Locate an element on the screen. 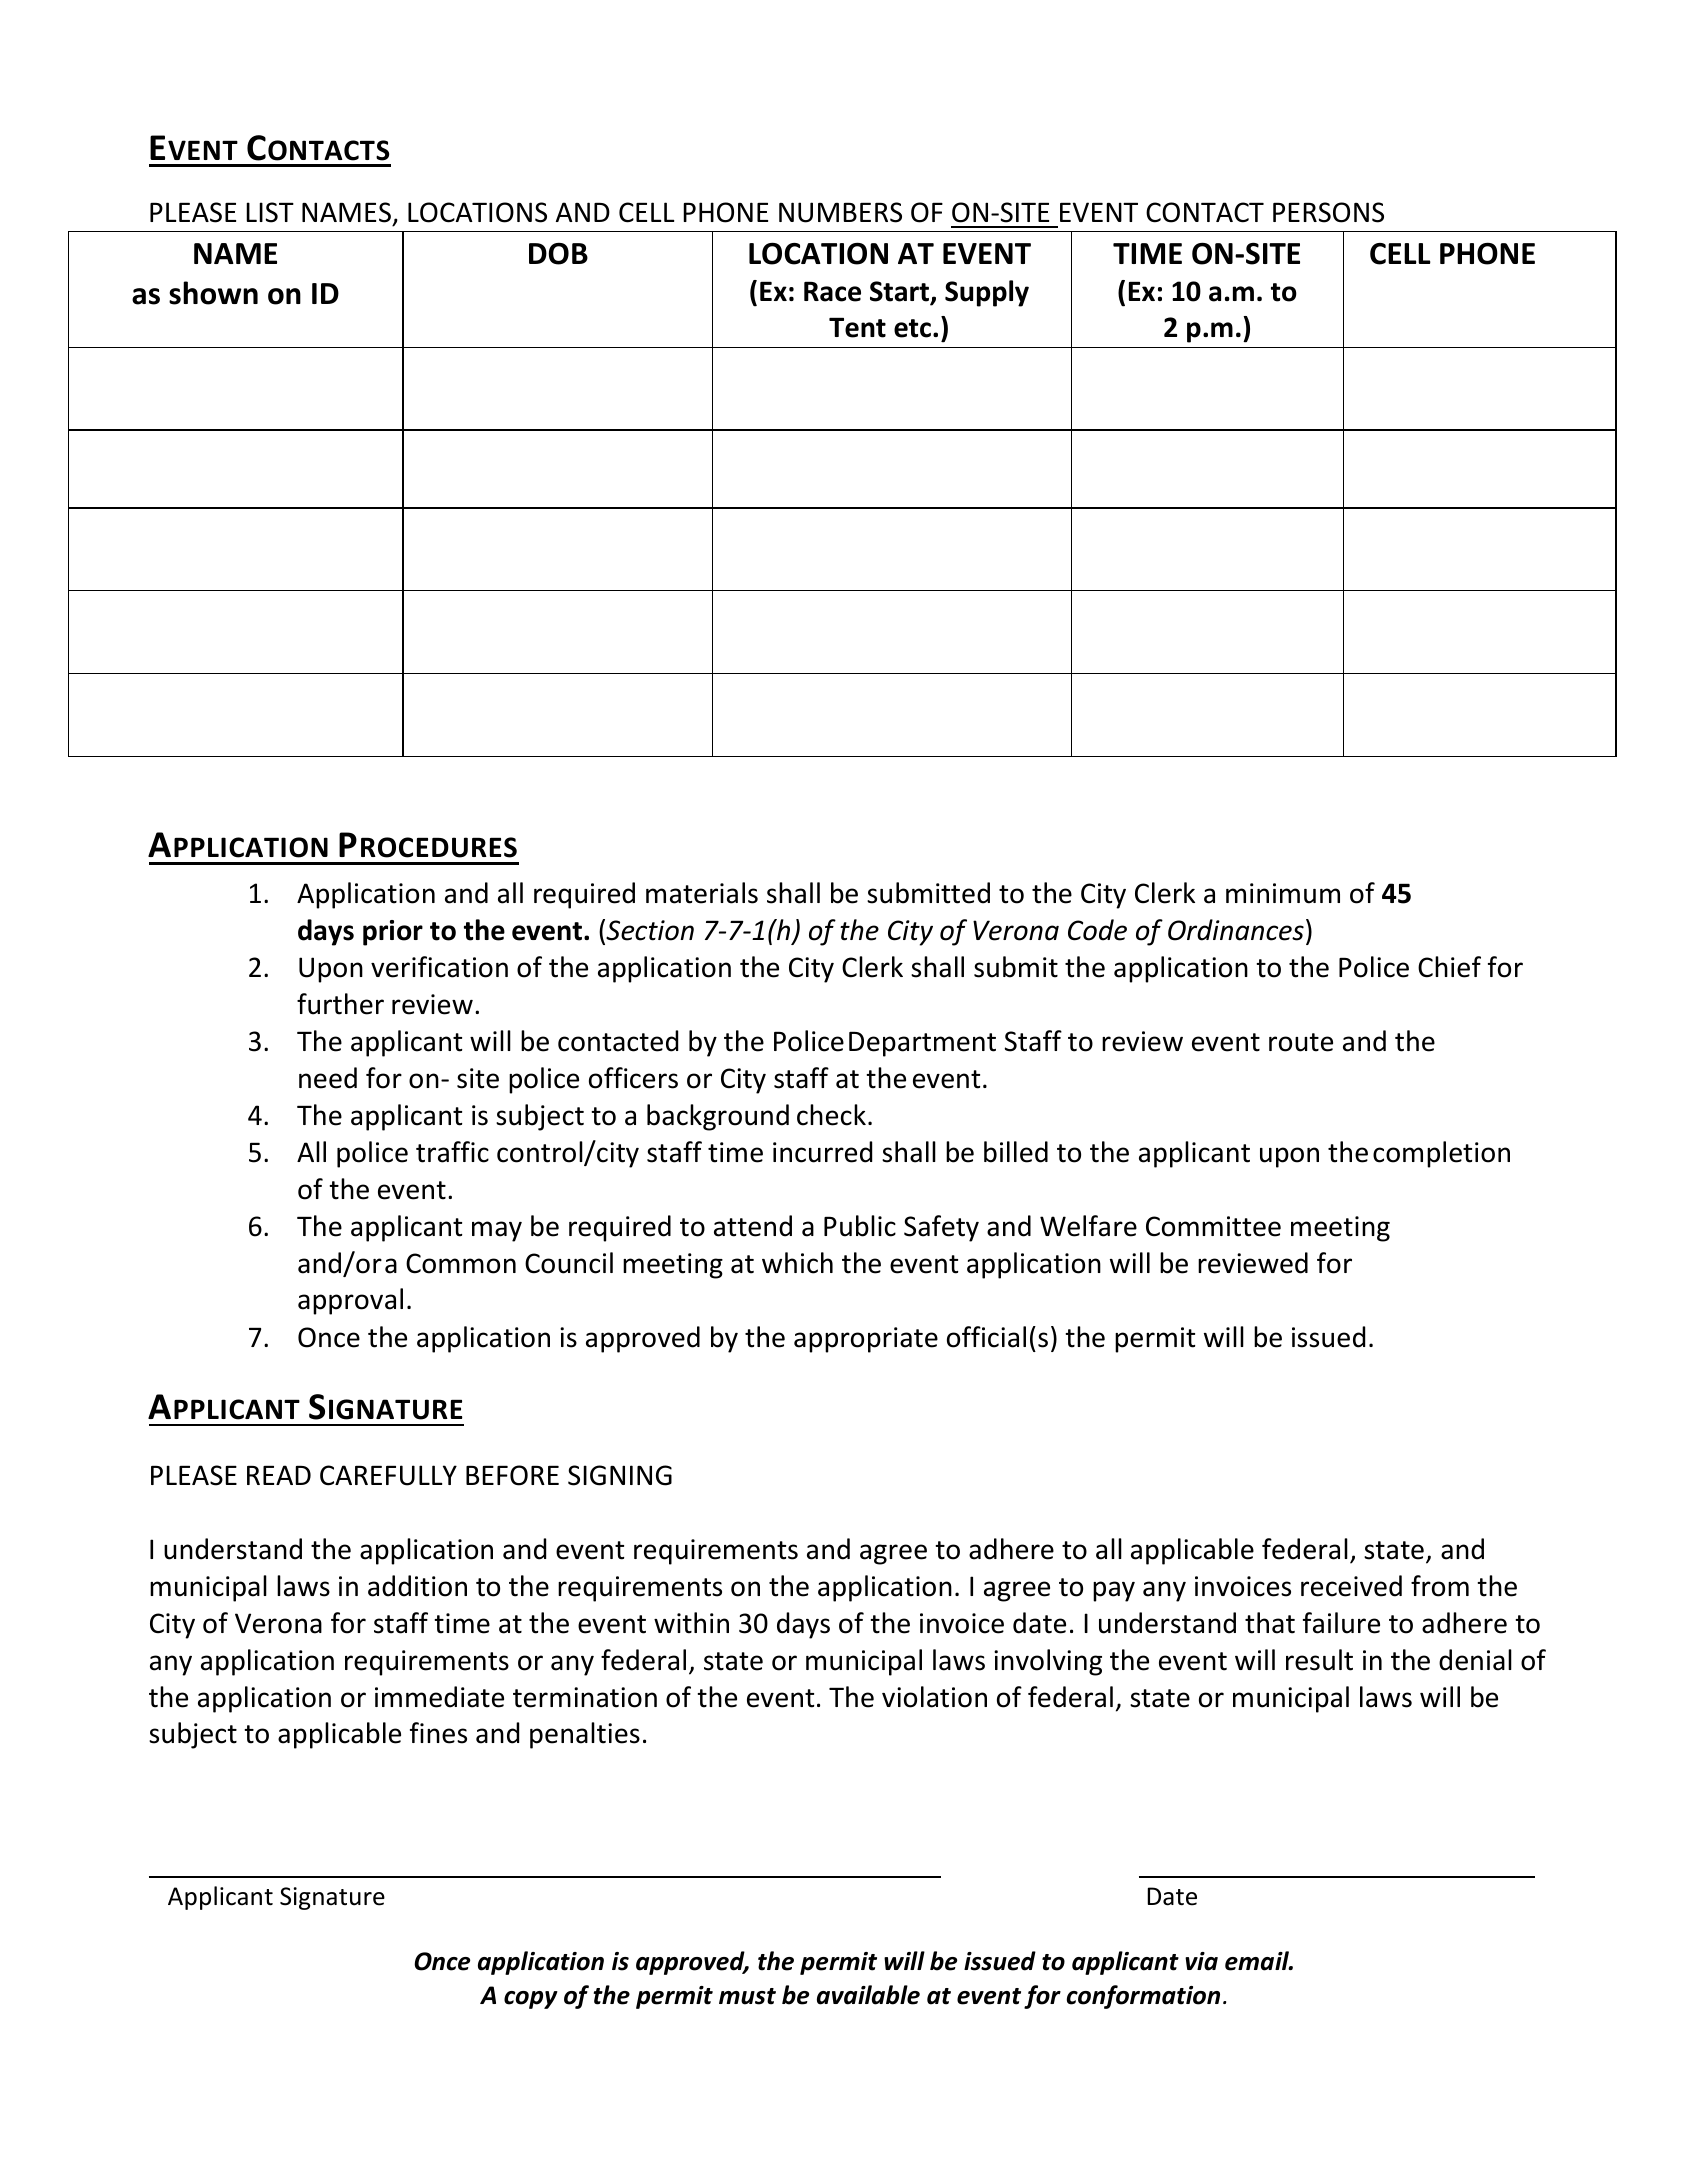  received is located at coordinates (1351, 1586).
